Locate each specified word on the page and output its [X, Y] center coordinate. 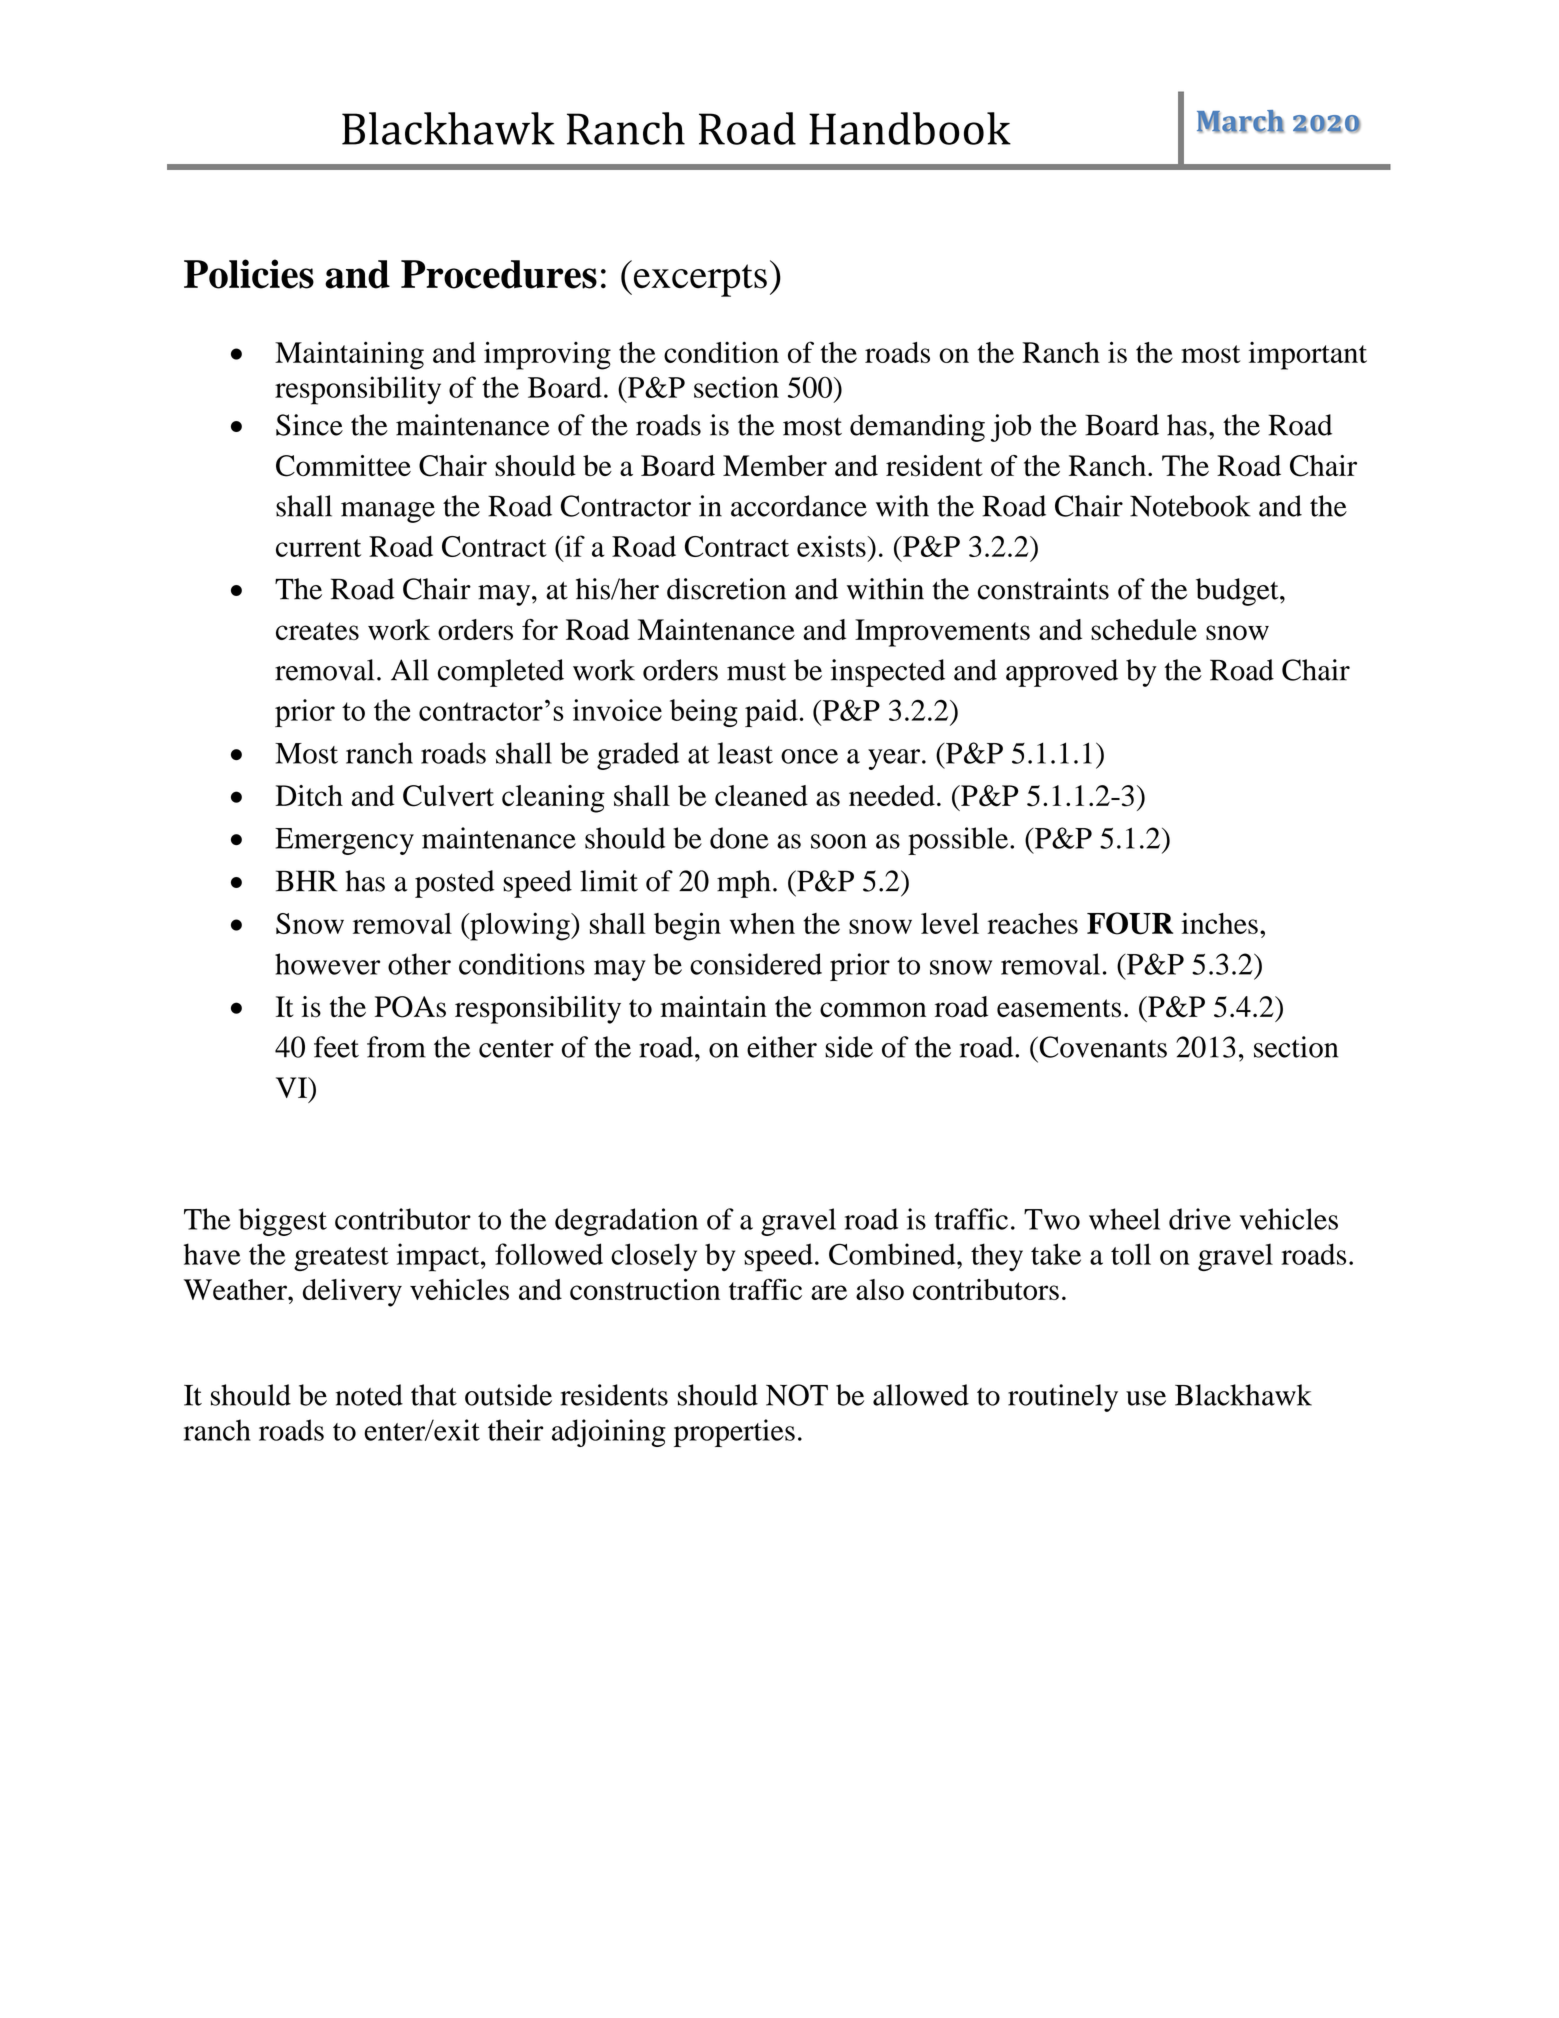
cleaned [761, 795]
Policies [249, 274]
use [1146, 1398]
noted [369, 1395]
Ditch [309, 795]
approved [1062, 673]
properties [734, 1433]
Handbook [910, 128]
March [1240, 121]
